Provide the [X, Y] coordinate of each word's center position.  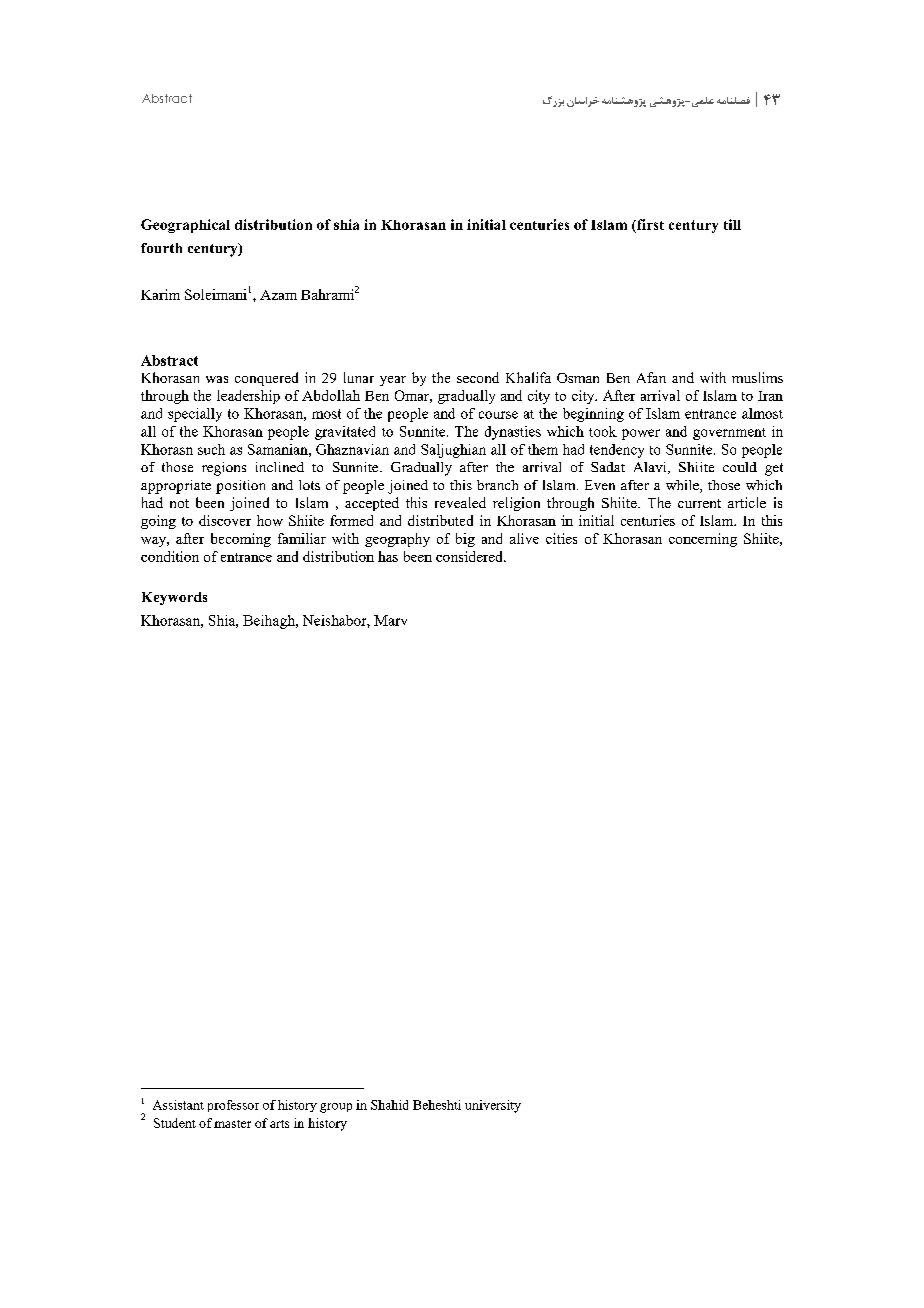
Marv [390, 620]
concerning [703, 540]
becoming [241, 540]
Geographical [185, 226]
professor [233, 1106]
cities [561, 538]
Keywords [174, 598]
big [465, 540]
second [478, 377]
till [732, 224]
